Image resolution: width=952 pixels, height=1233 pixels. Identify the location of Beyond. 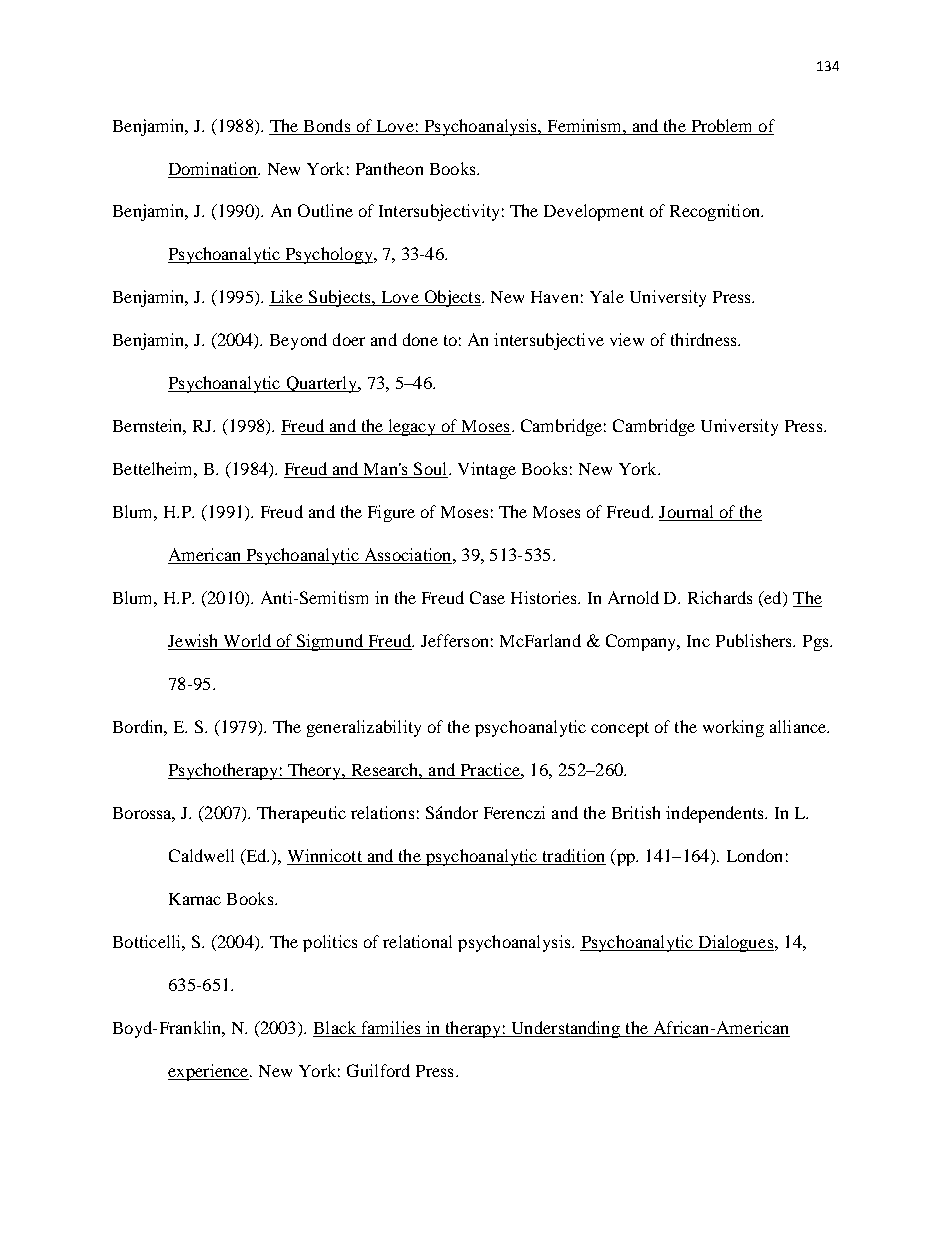
(298, 341).
